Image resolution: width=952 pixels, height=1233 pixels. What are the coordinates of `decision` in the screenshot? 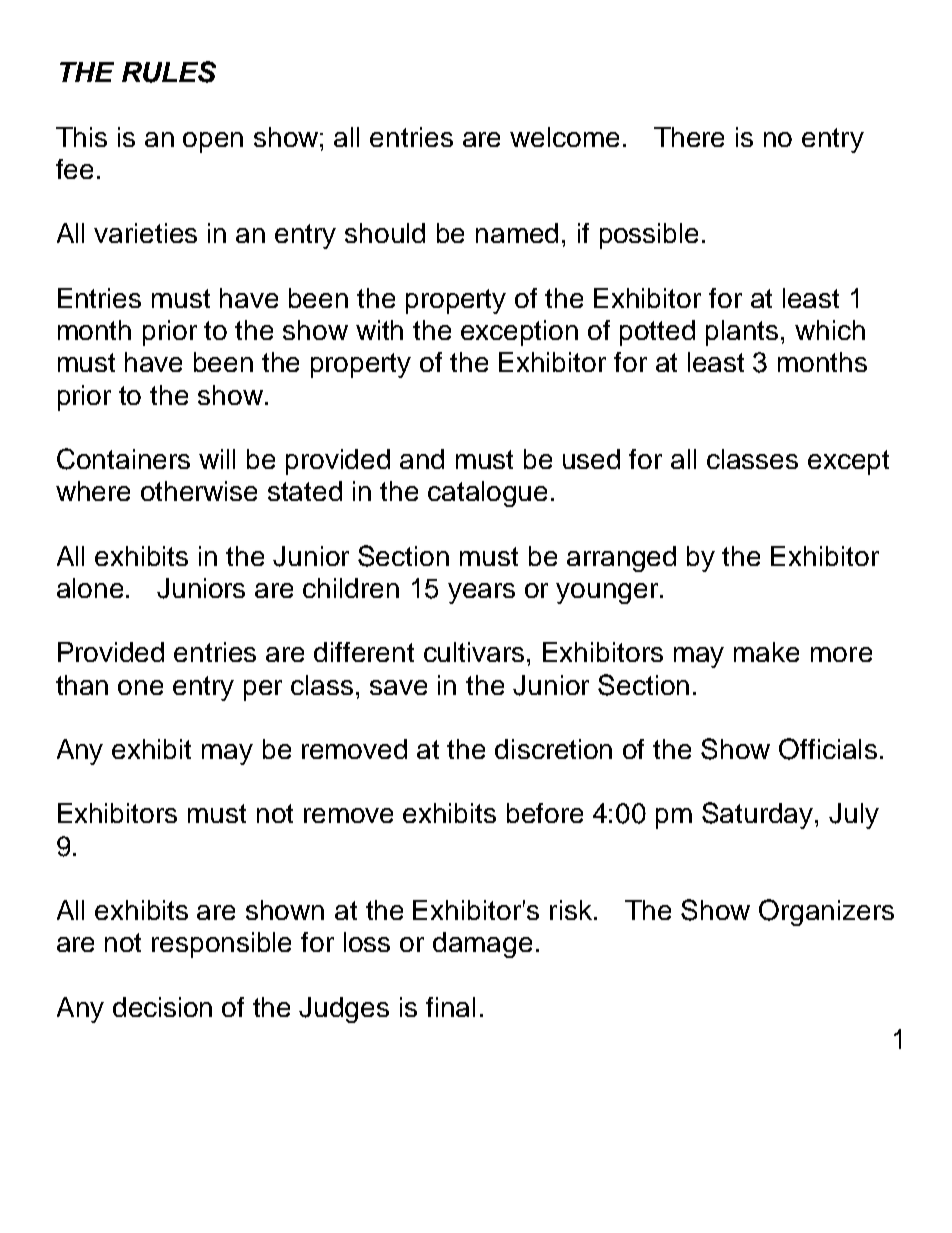 It's located at (162, 1007).
